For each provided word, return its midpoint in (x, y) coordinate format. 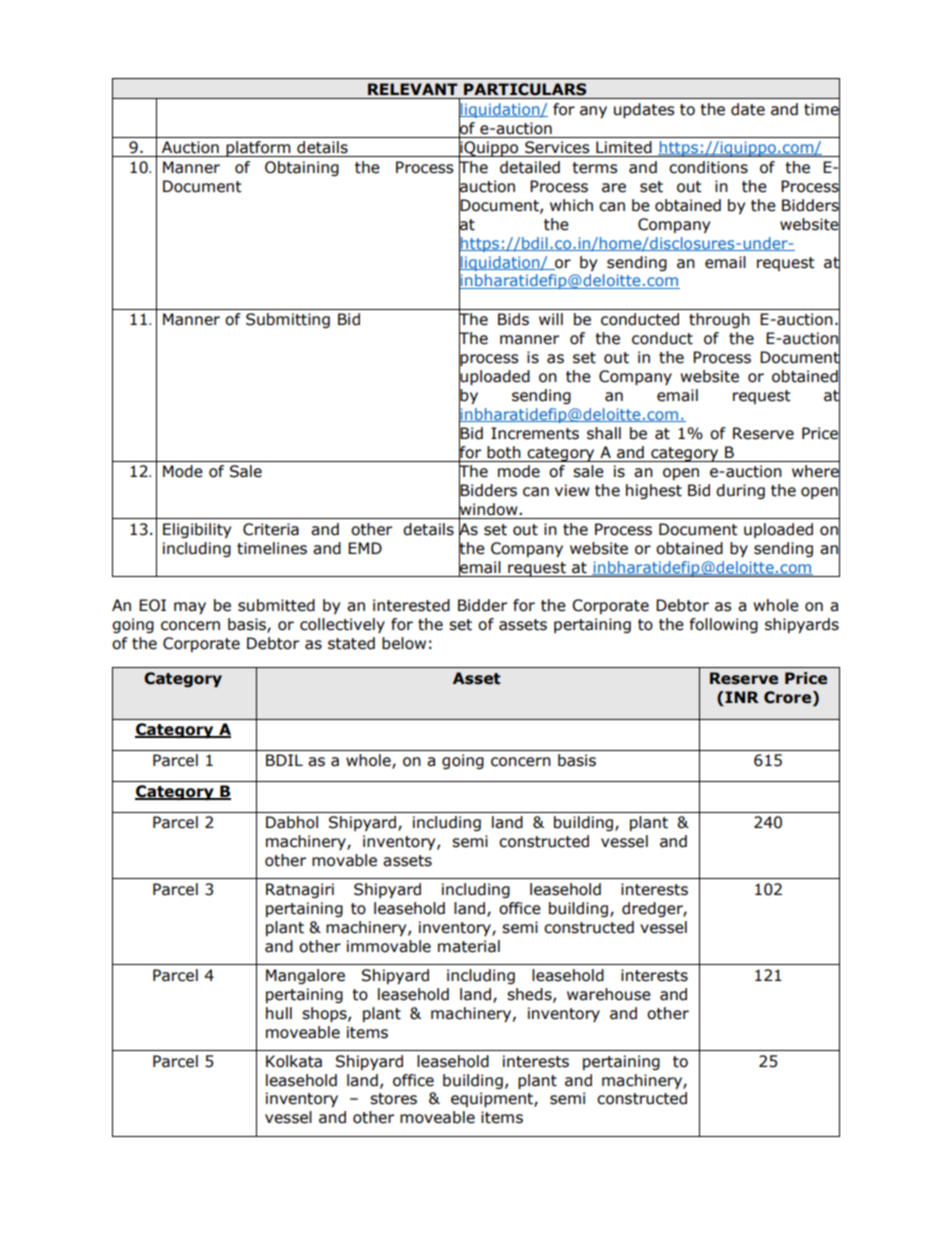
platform (258, 149)
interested (411, 605)
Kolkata (294, 1061)
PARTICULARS (525, 89)
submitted (276, 605)
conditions (708, 167)
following (724, 625)
